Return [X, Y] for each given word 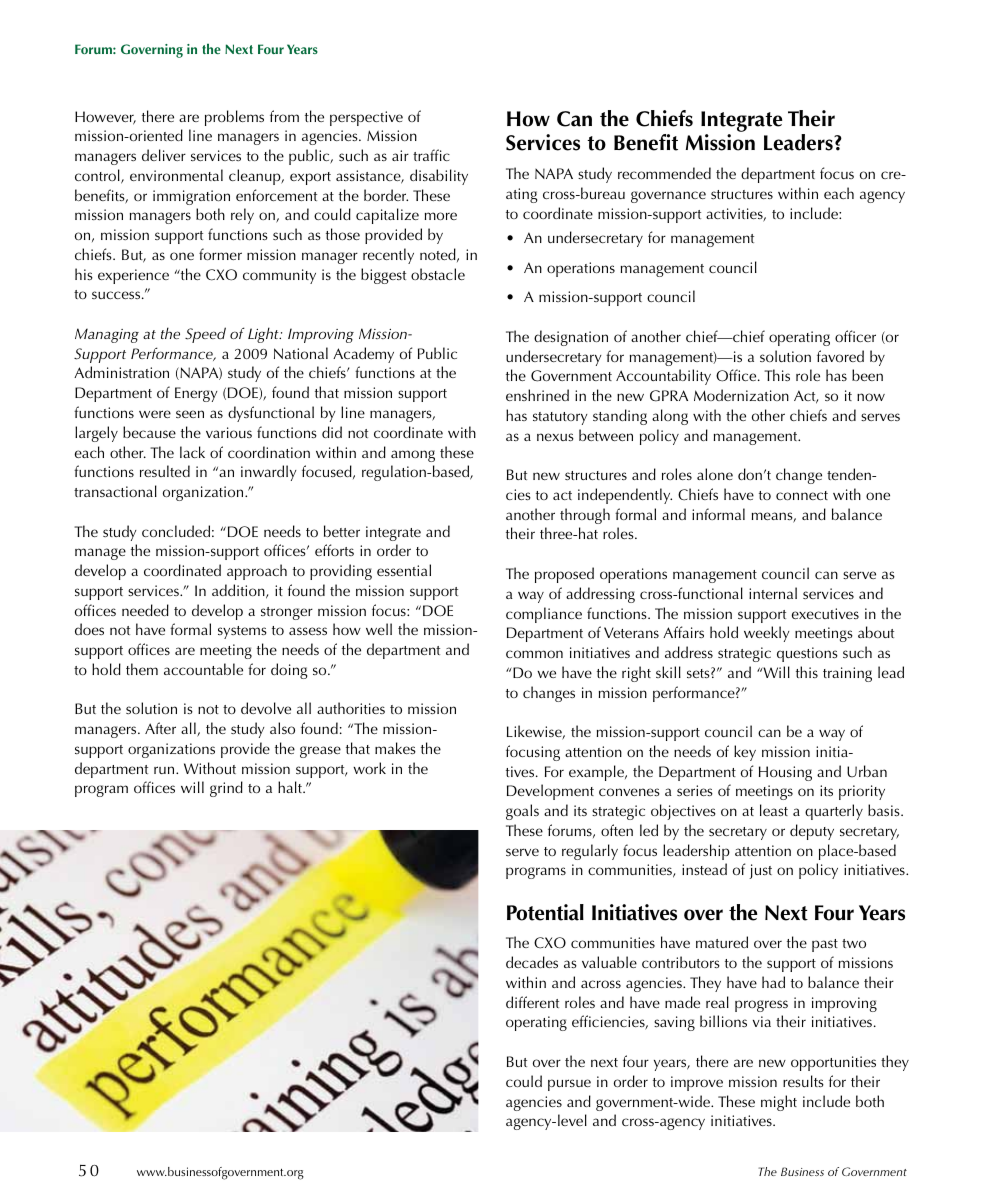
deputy [812, 832]
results [803, 1081]
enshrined [537, 395]
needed [145, 610]
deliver [164, 155]
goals [522, 812]
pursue [569, 1085]
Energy [196, 394]
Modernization [741, 395]
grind [226, 789]
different [532, 1002]
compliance [544, 615]
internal [773, 593]
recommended [664, 173]
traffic [431, 155]
